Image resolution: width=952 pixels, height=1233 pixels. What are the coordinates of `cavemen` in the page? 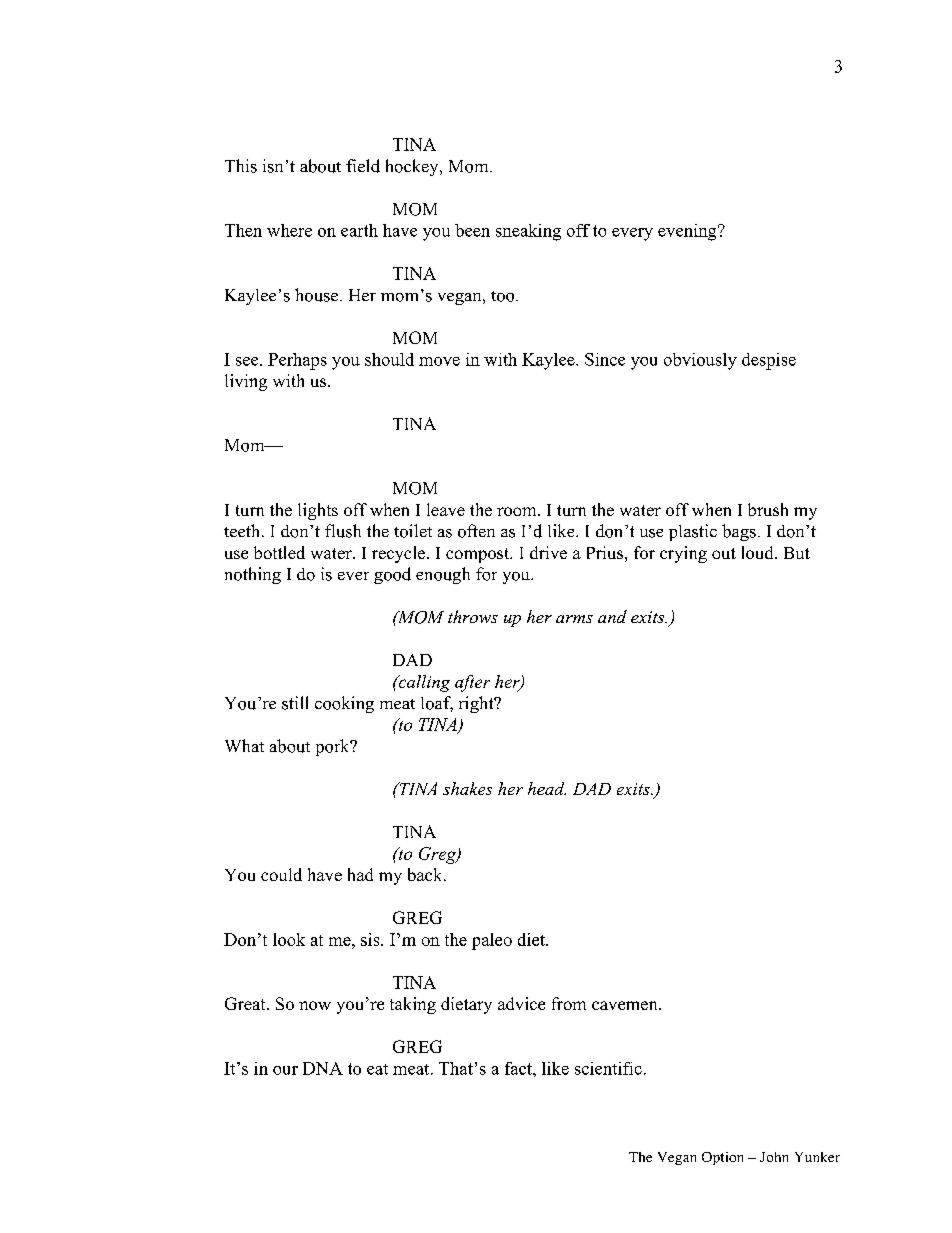 It's located at (626, 1005).
